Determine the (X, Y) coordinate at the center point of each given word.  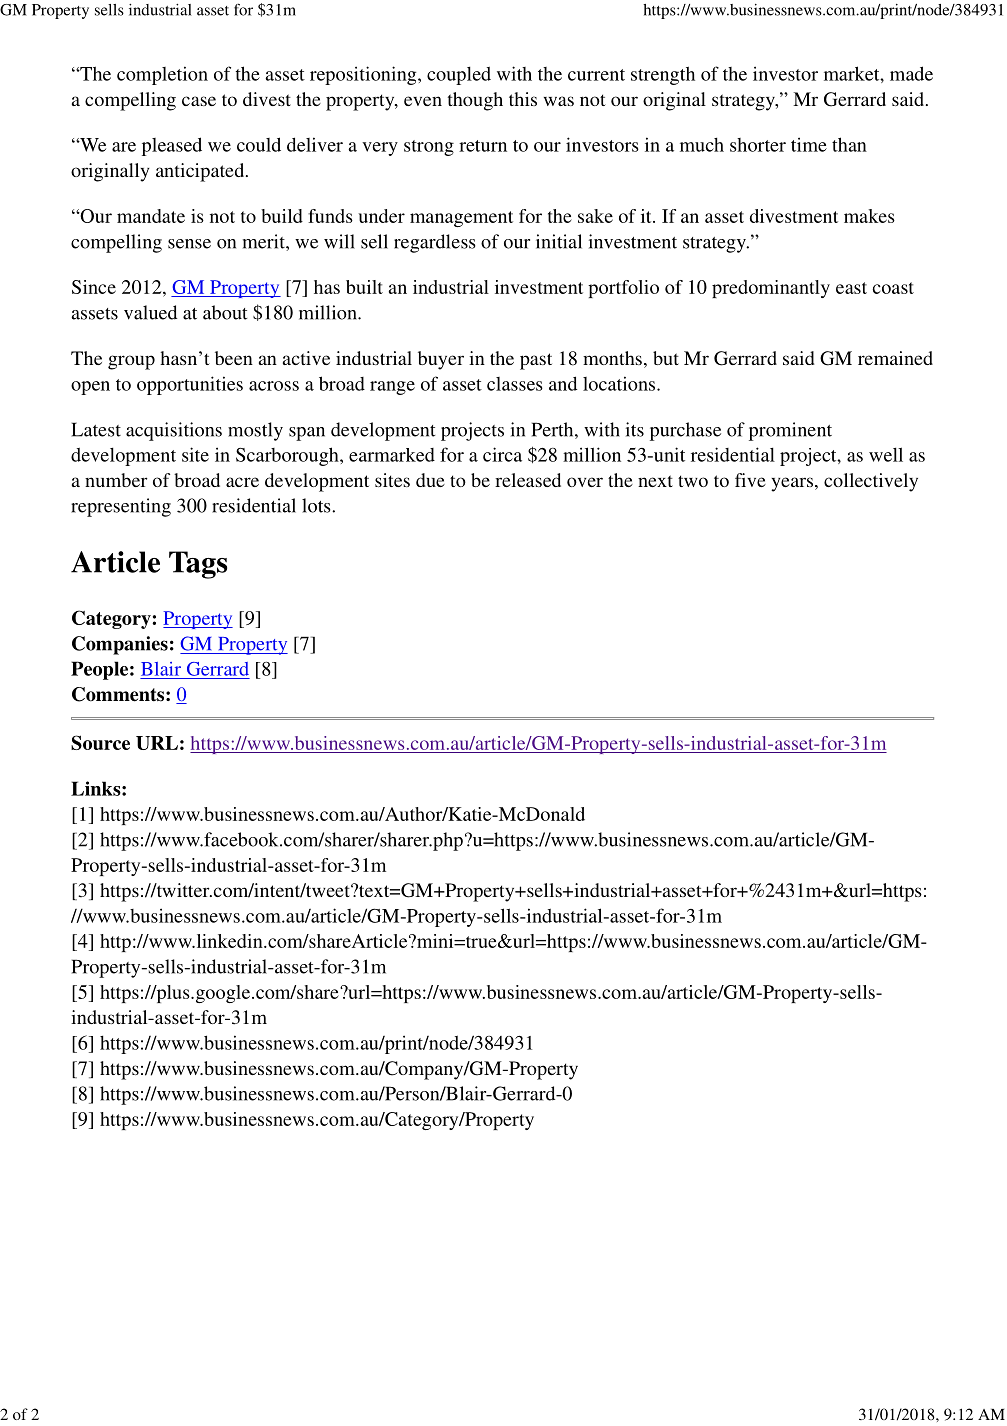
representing (121, 507)
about (225, 312)
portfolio (623, 289)
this (523, 99)
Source (100, 742)
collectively (871, 482)
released (528, 480)
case (199, 101)
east (851, 288)
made (911, 73)
